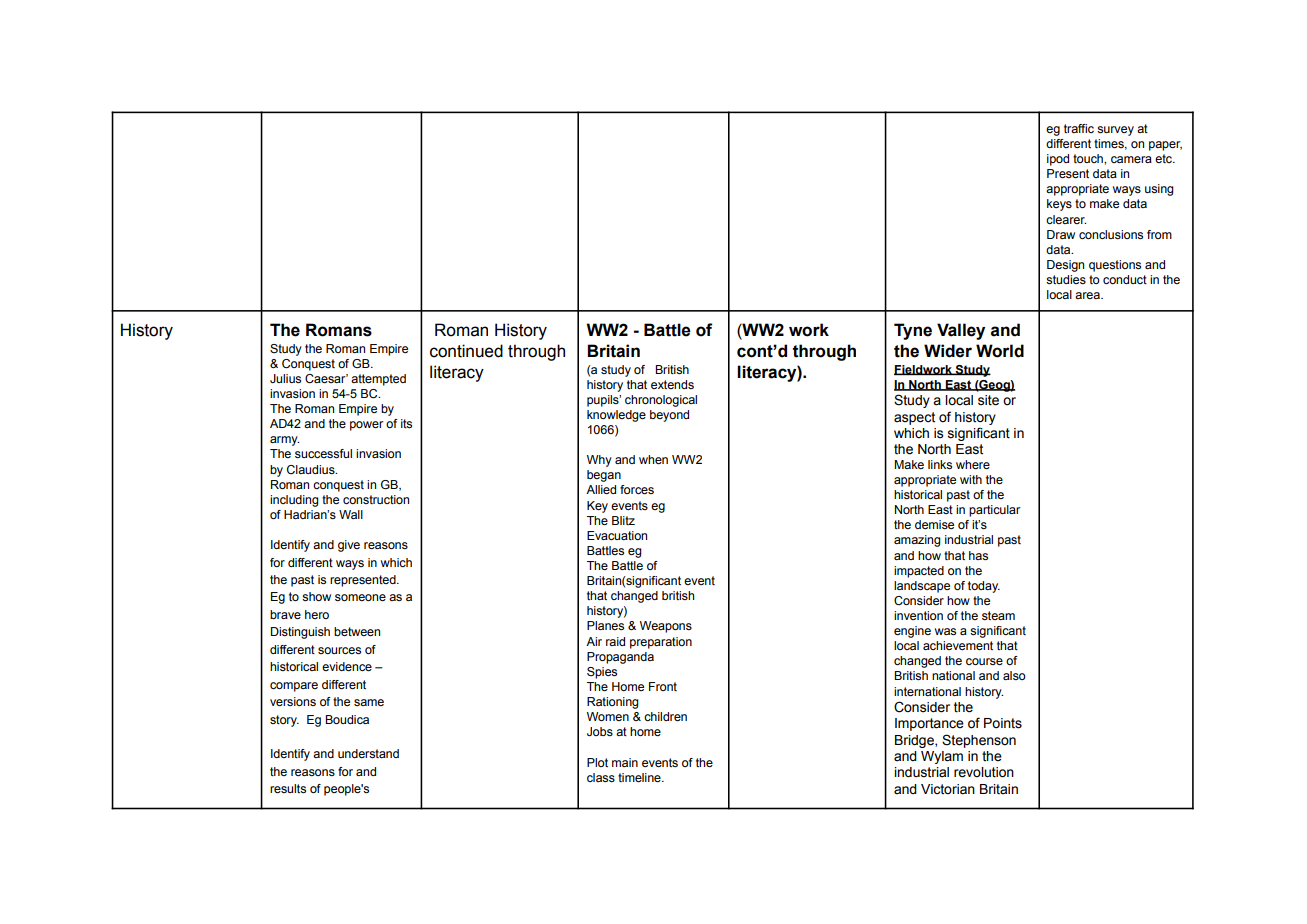 Image resolution: width=1307 pixels, height=924 pixels. I want to click on attempted, so click(378, 380).
